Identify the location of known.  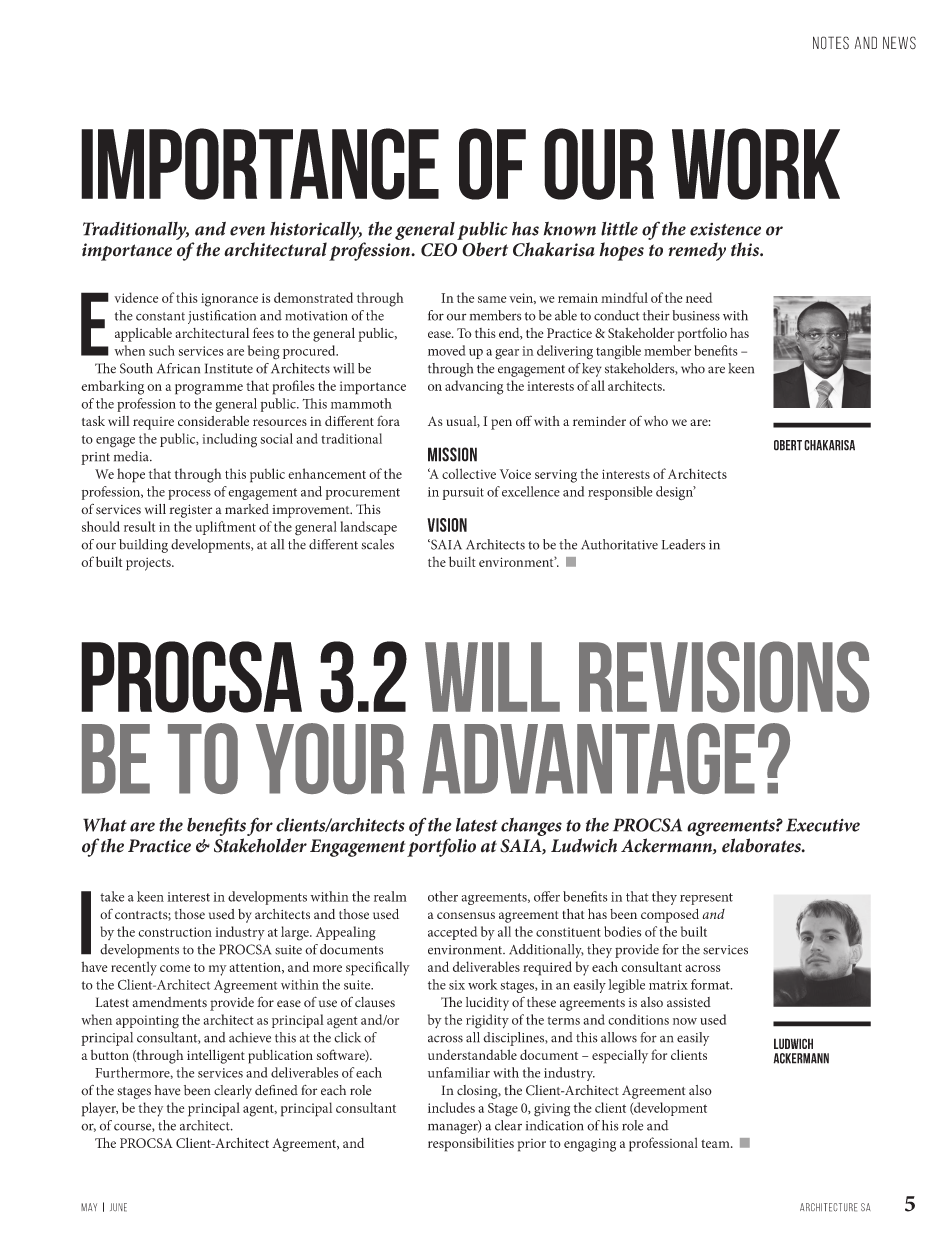
(570, 229).
